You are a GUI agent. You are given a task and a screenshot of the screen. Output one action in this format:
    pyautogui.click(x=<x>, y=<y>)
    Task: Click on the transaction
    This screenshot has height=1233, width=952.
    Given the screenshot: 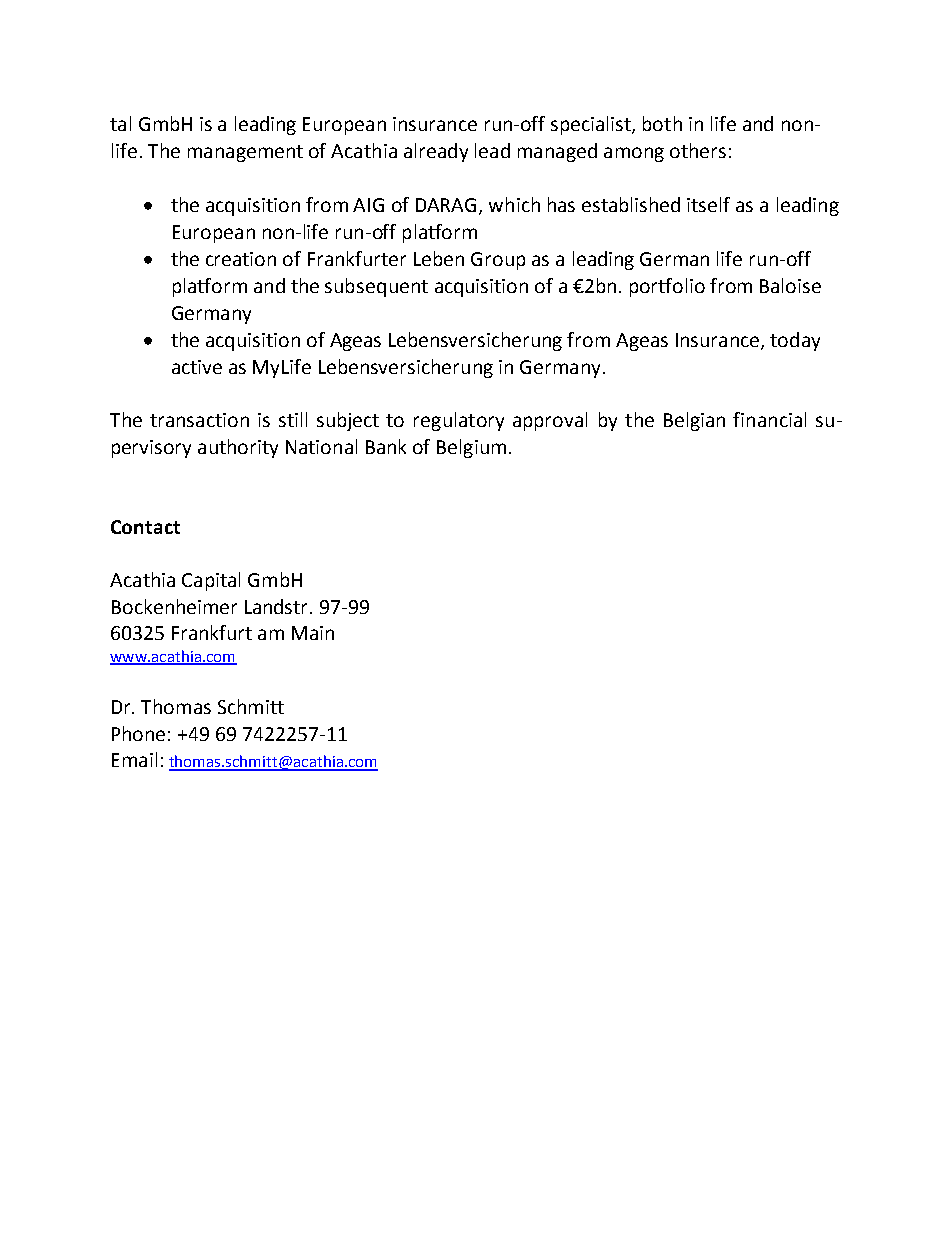 What is the action you would take?
    pyautogui.click(x=199, y=420)
